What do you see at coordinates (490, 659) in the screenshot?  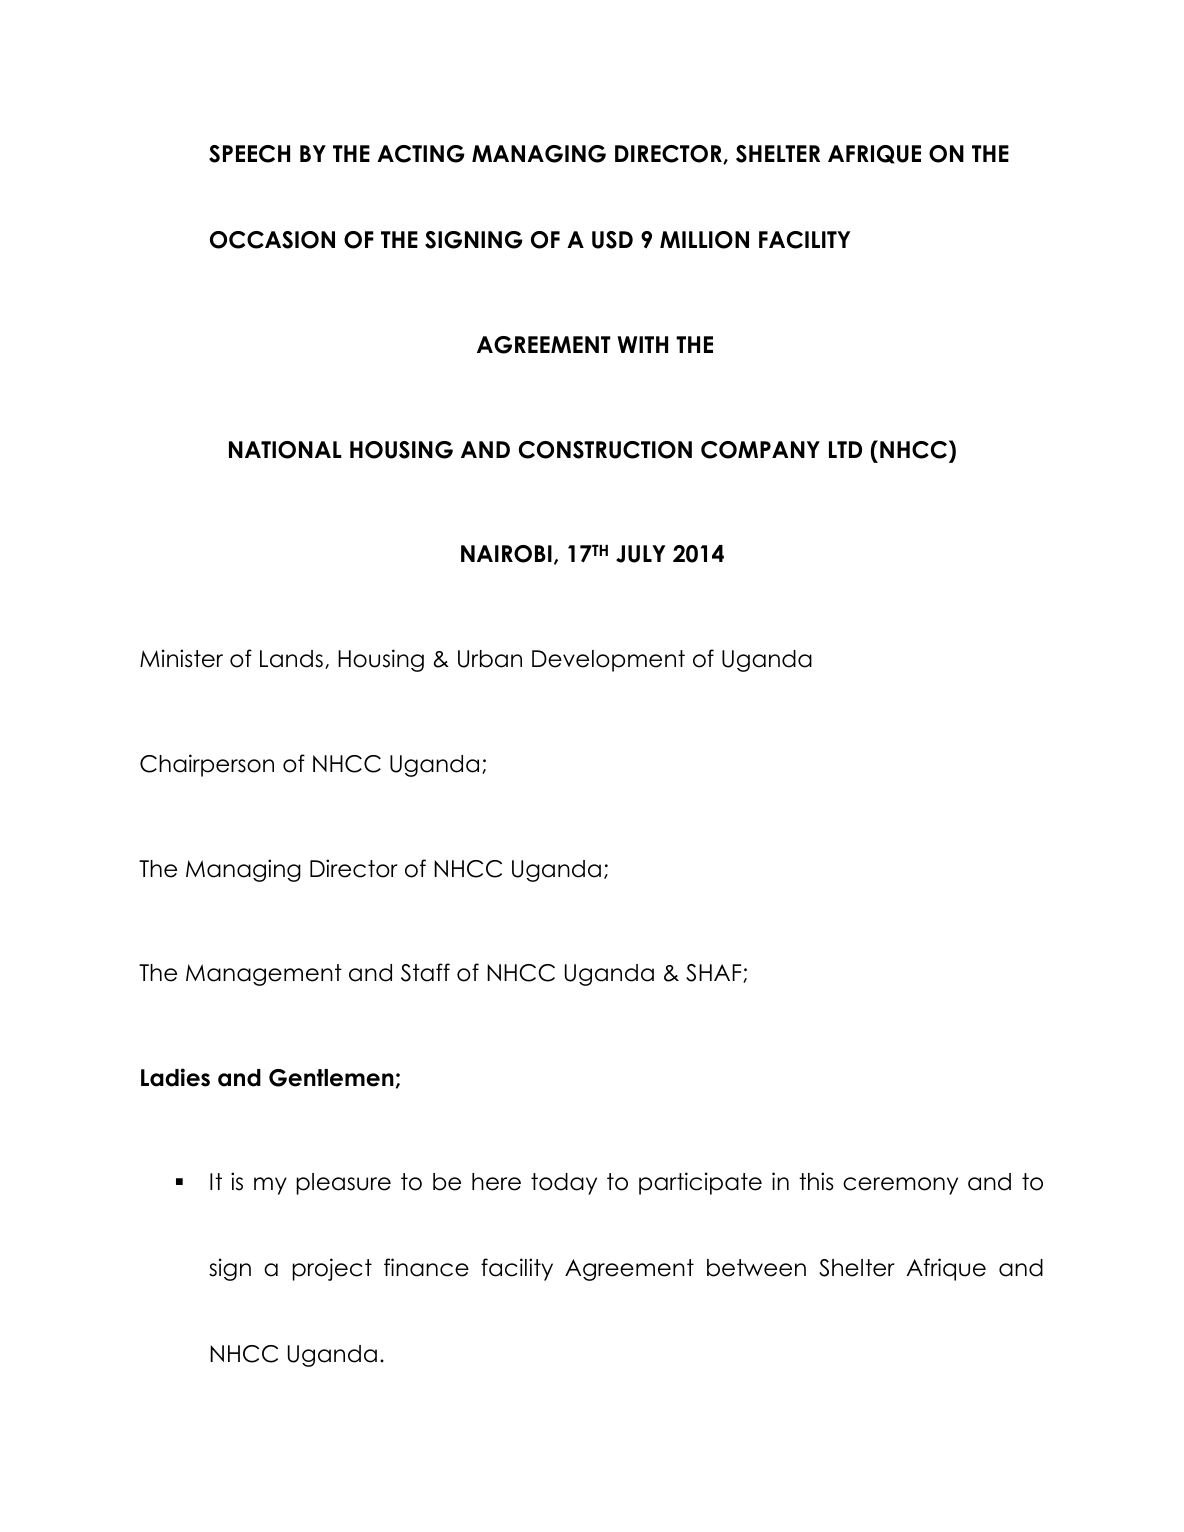 I see `Urban` at bounding box center [490, 659].
